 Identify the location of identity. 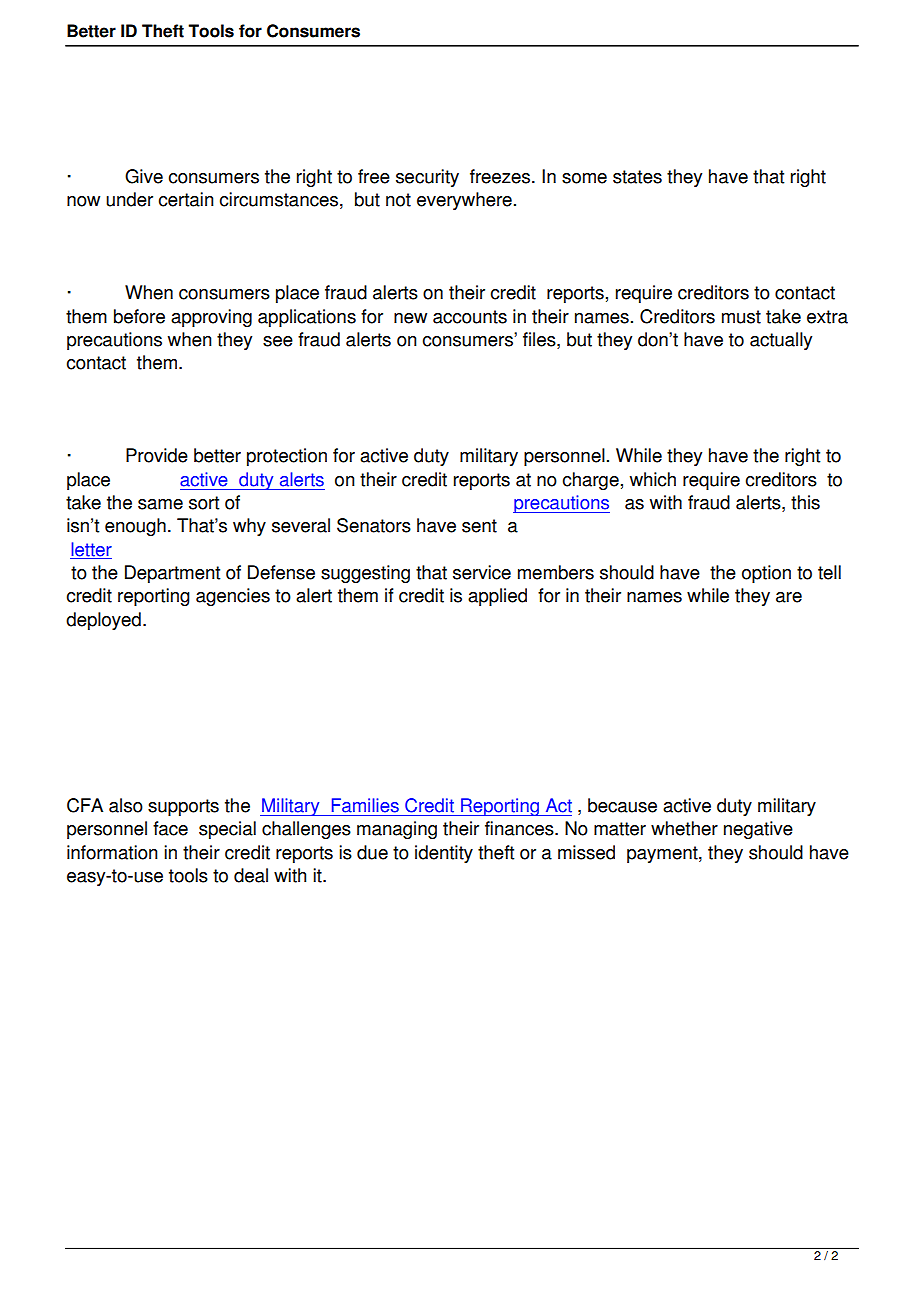
(444, 854).
